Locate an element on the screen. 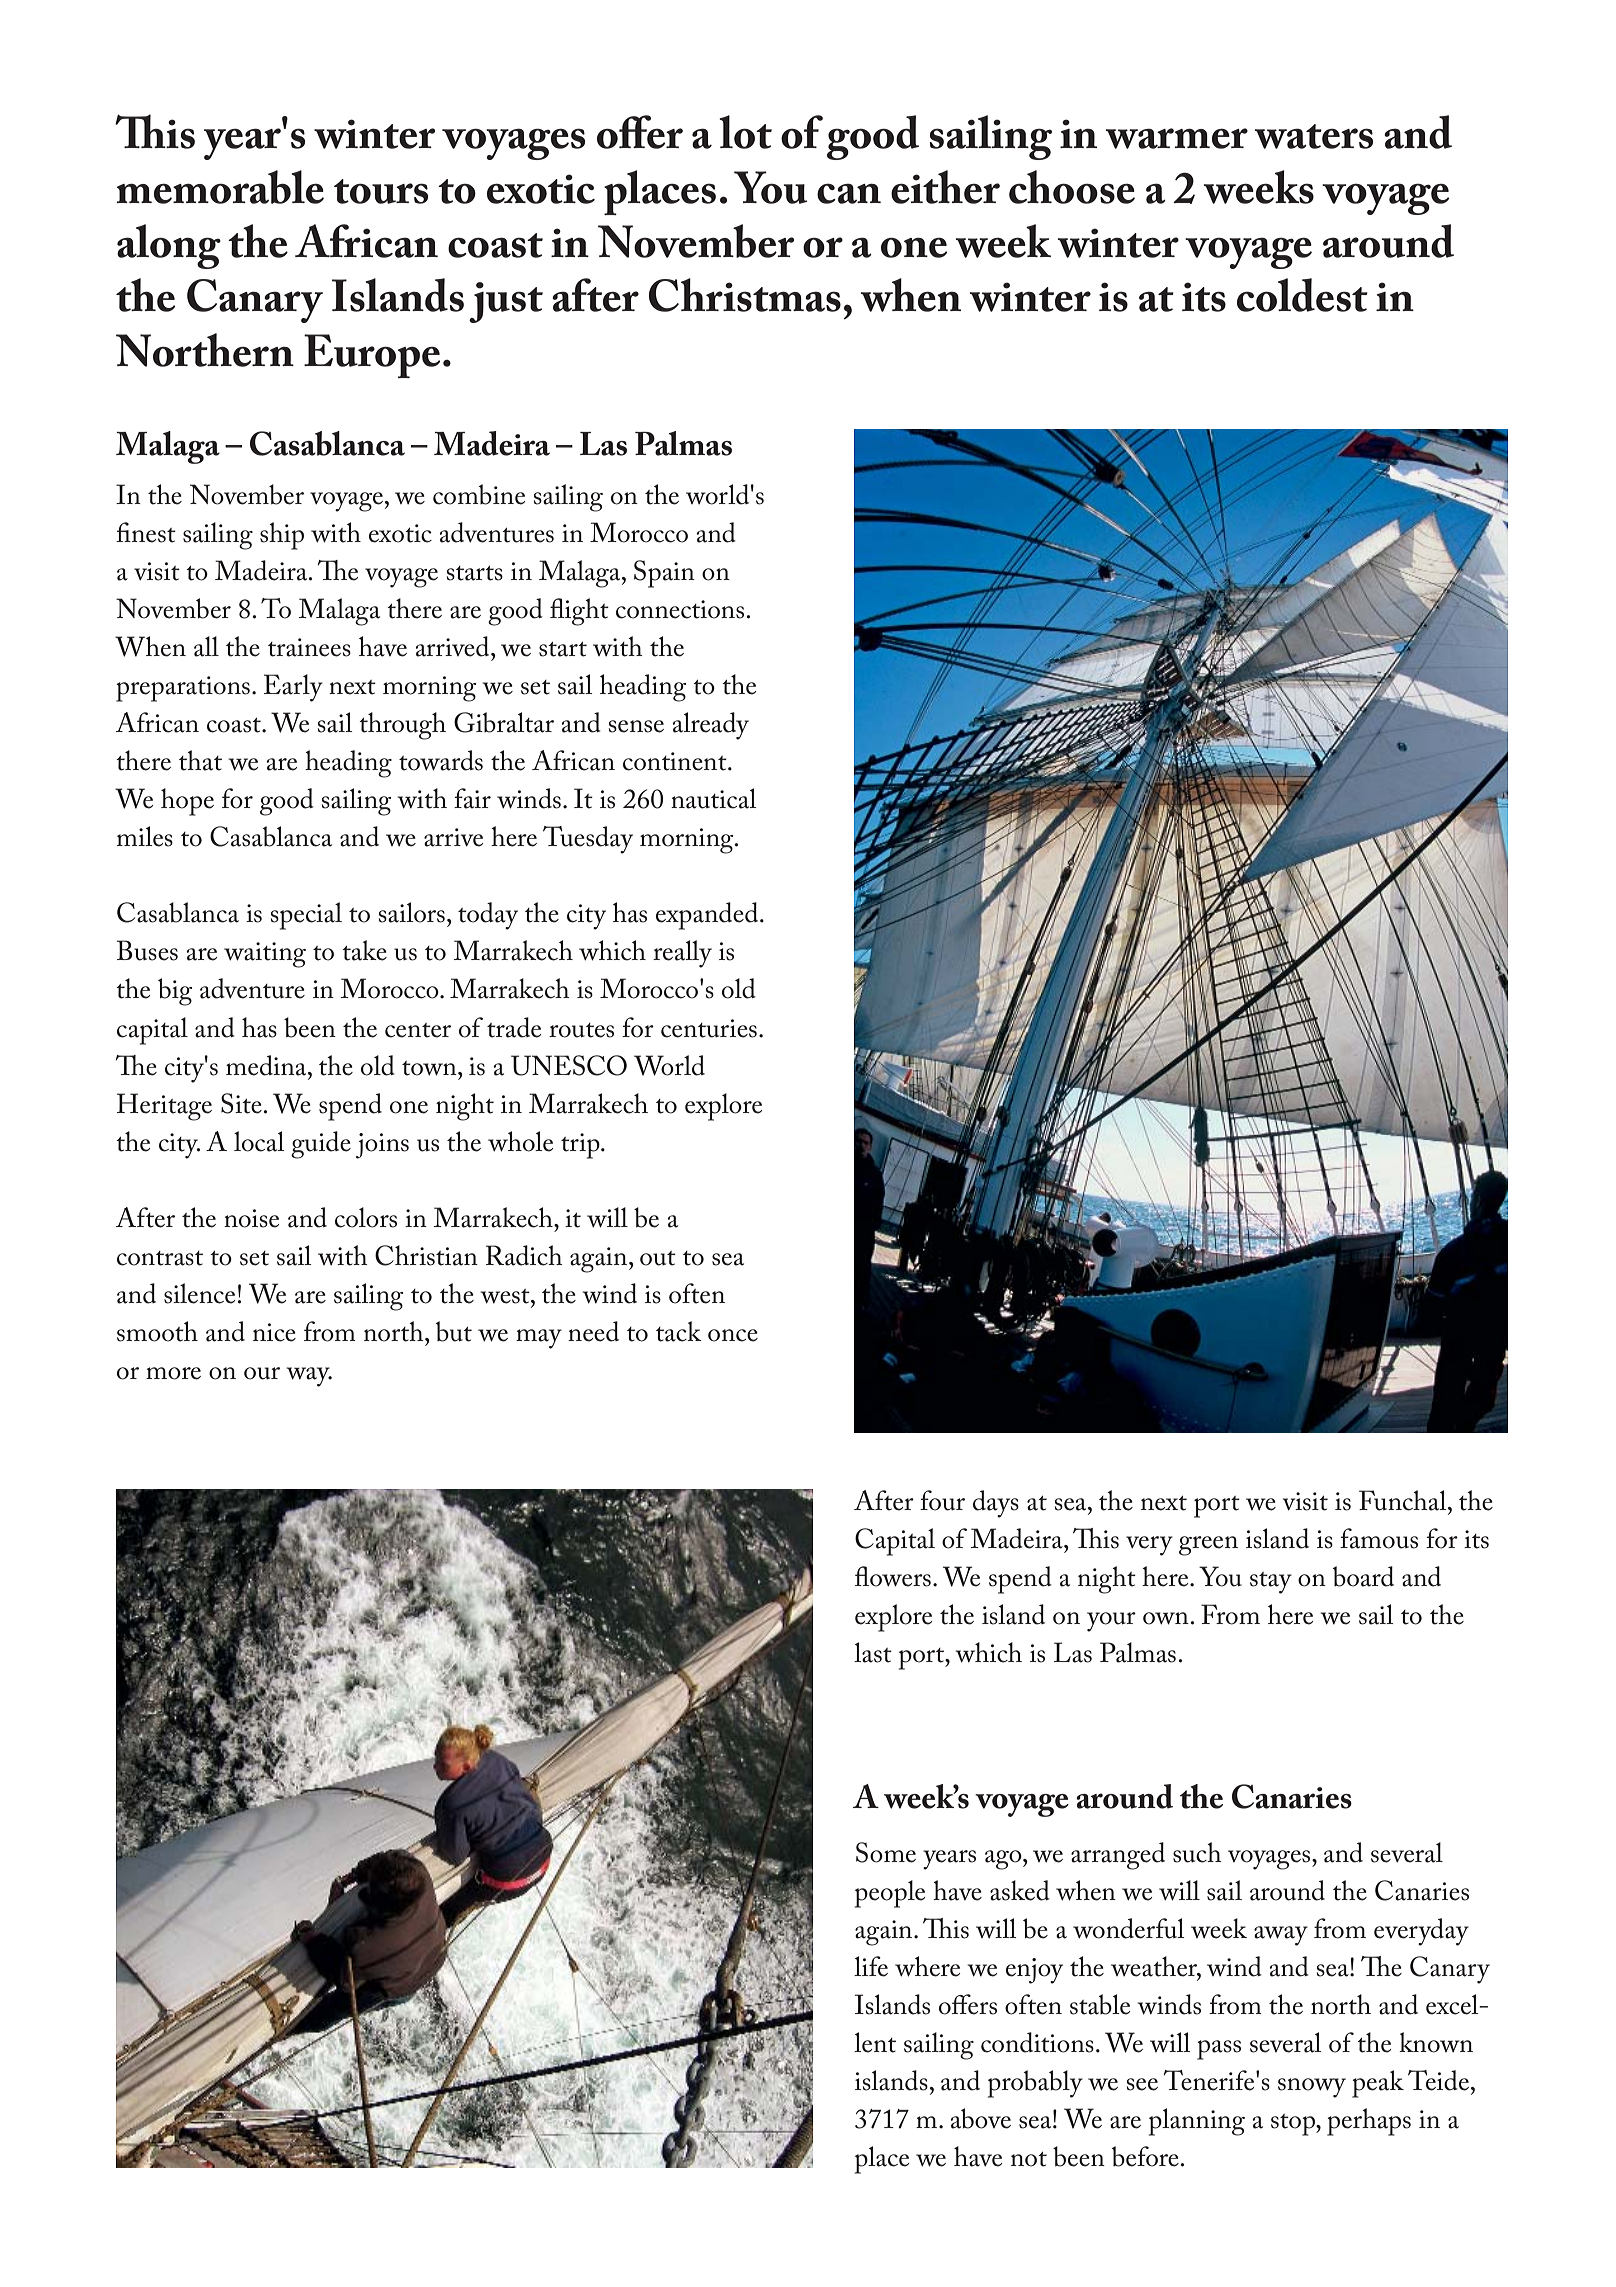 This screenshot has width=1616, height=2287. expanded is located at coordinates (708, 916).
